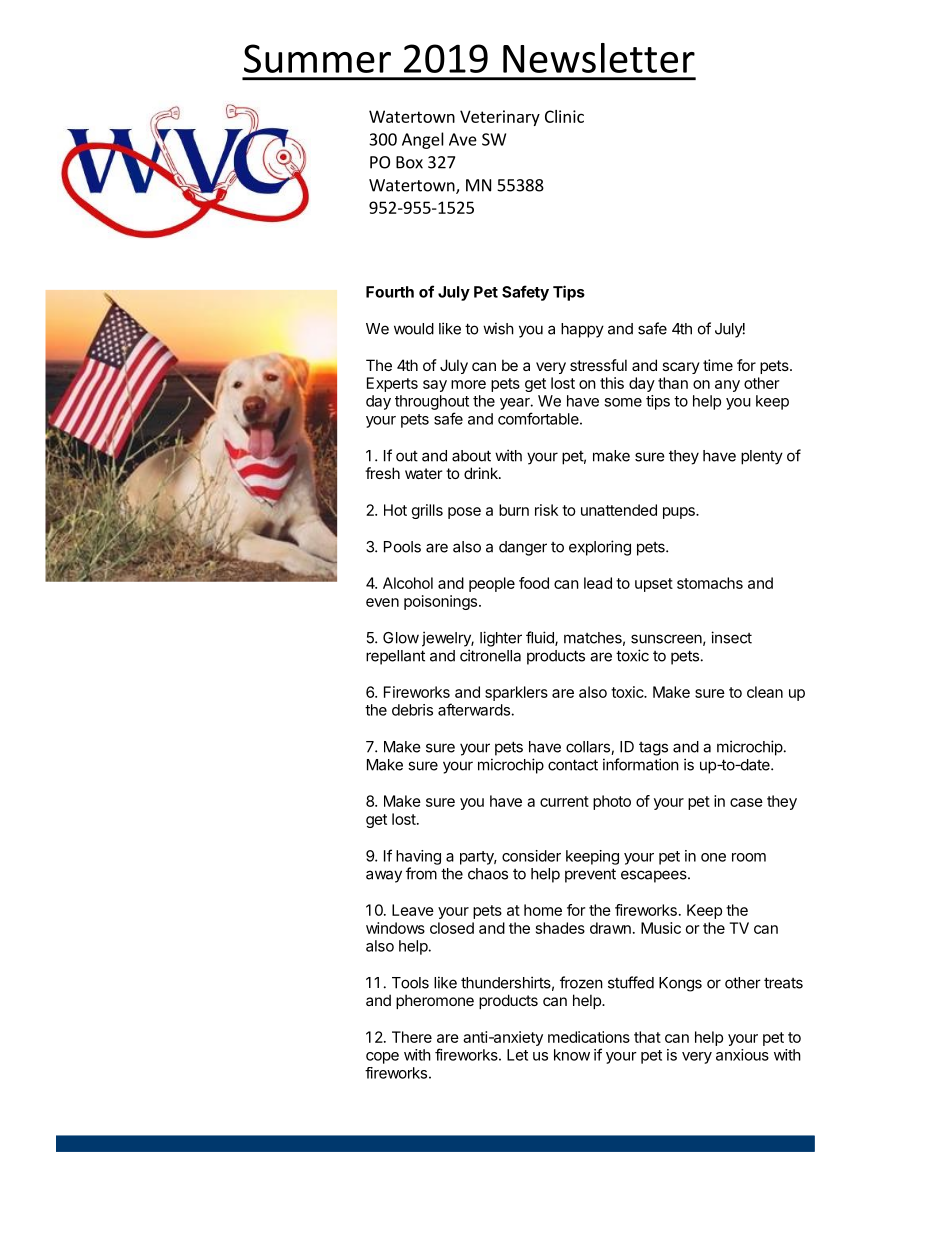 The height and width of the image is (1233, 952). I want to click on Pools, so click(402, 547).
